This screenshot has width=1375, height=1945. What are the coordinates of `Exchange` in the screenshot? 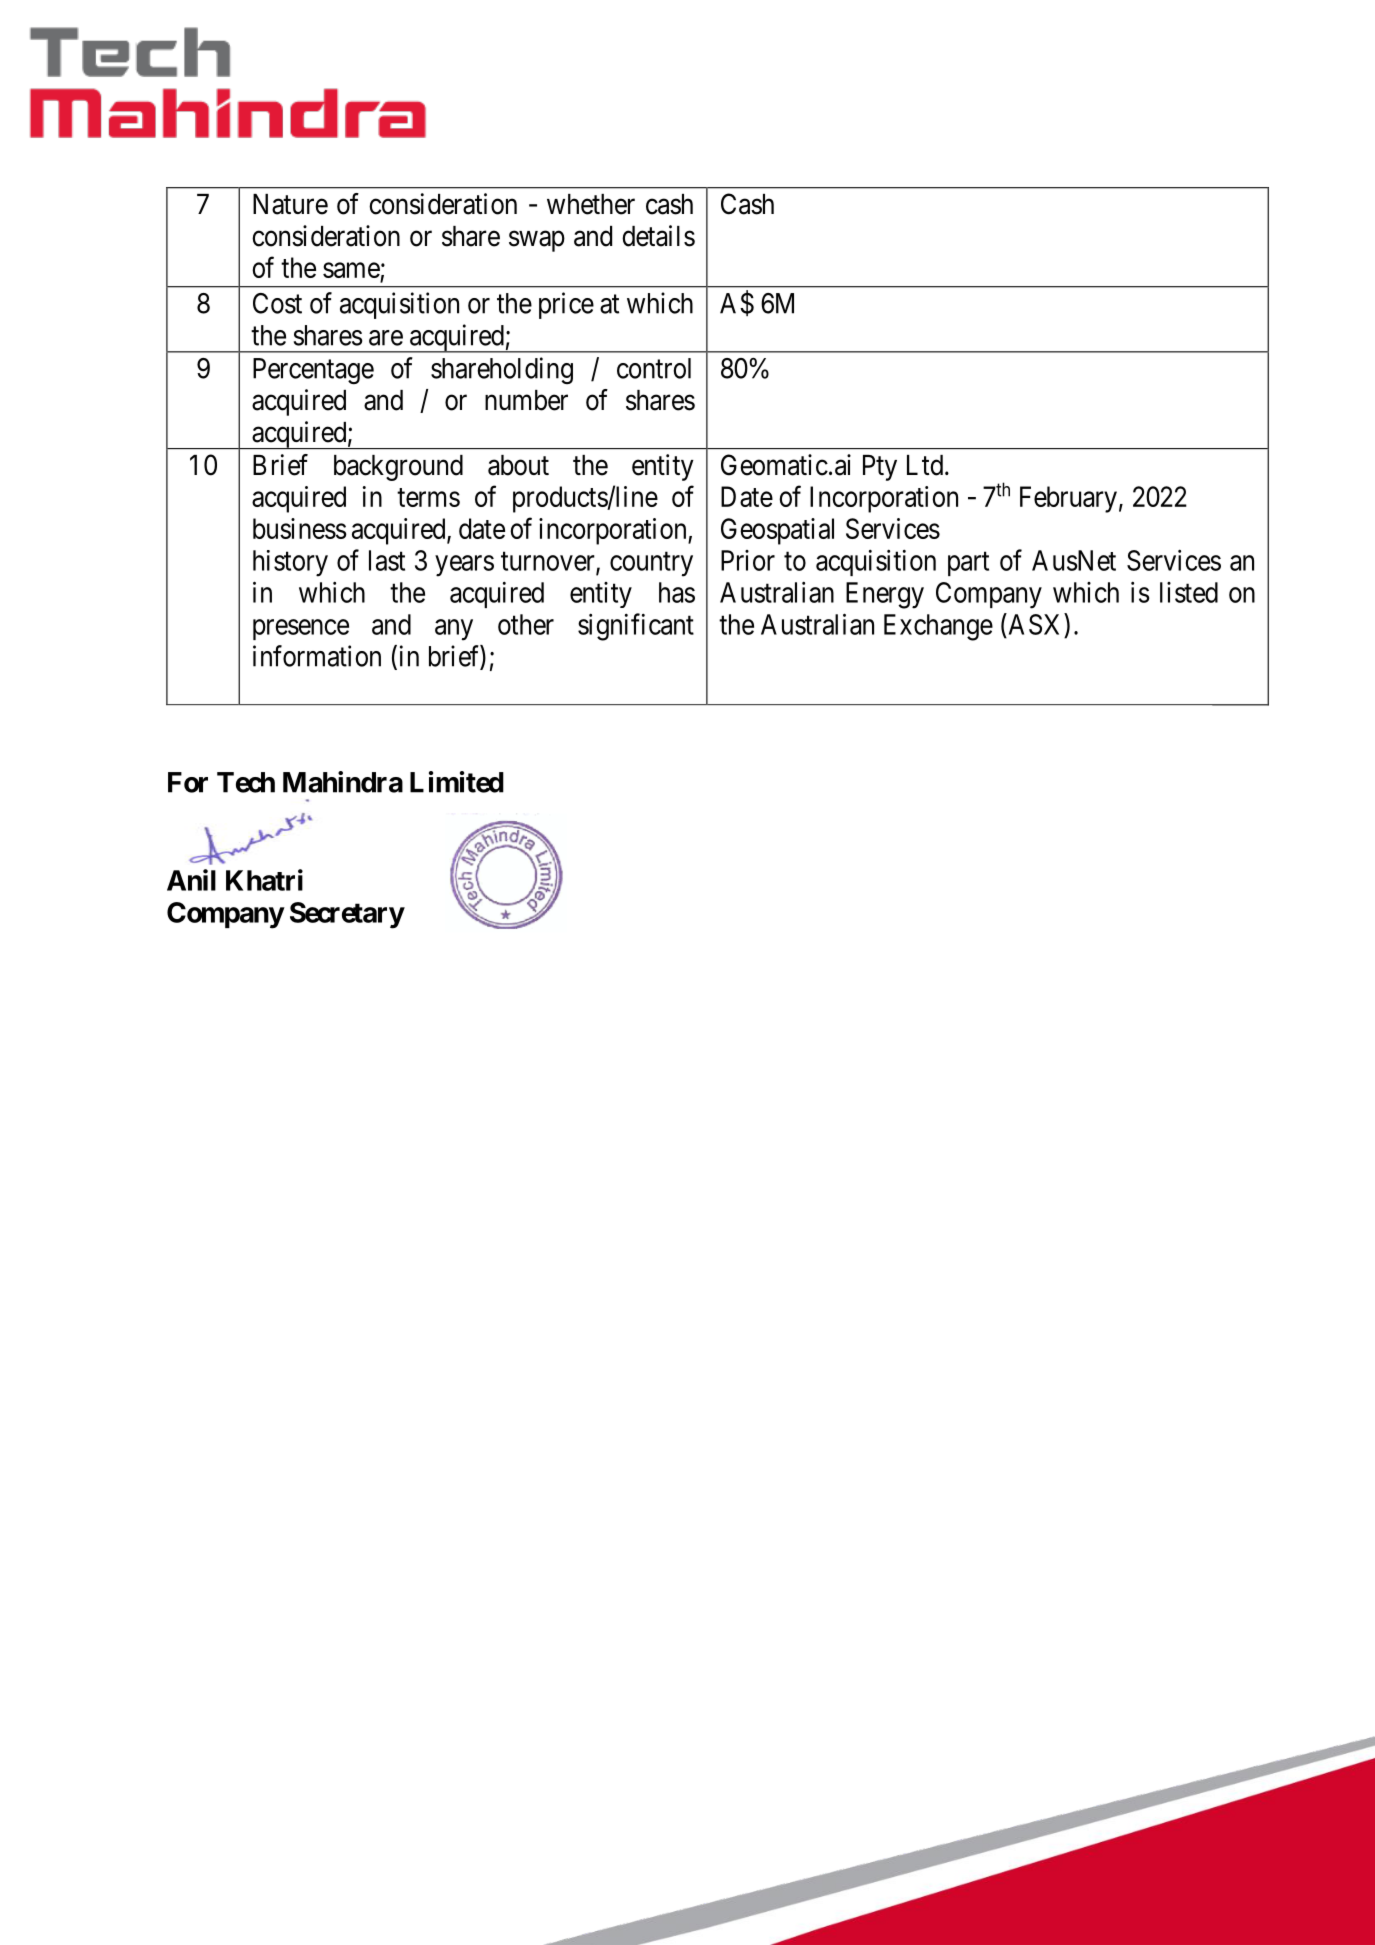 It's located at (938, 627).
